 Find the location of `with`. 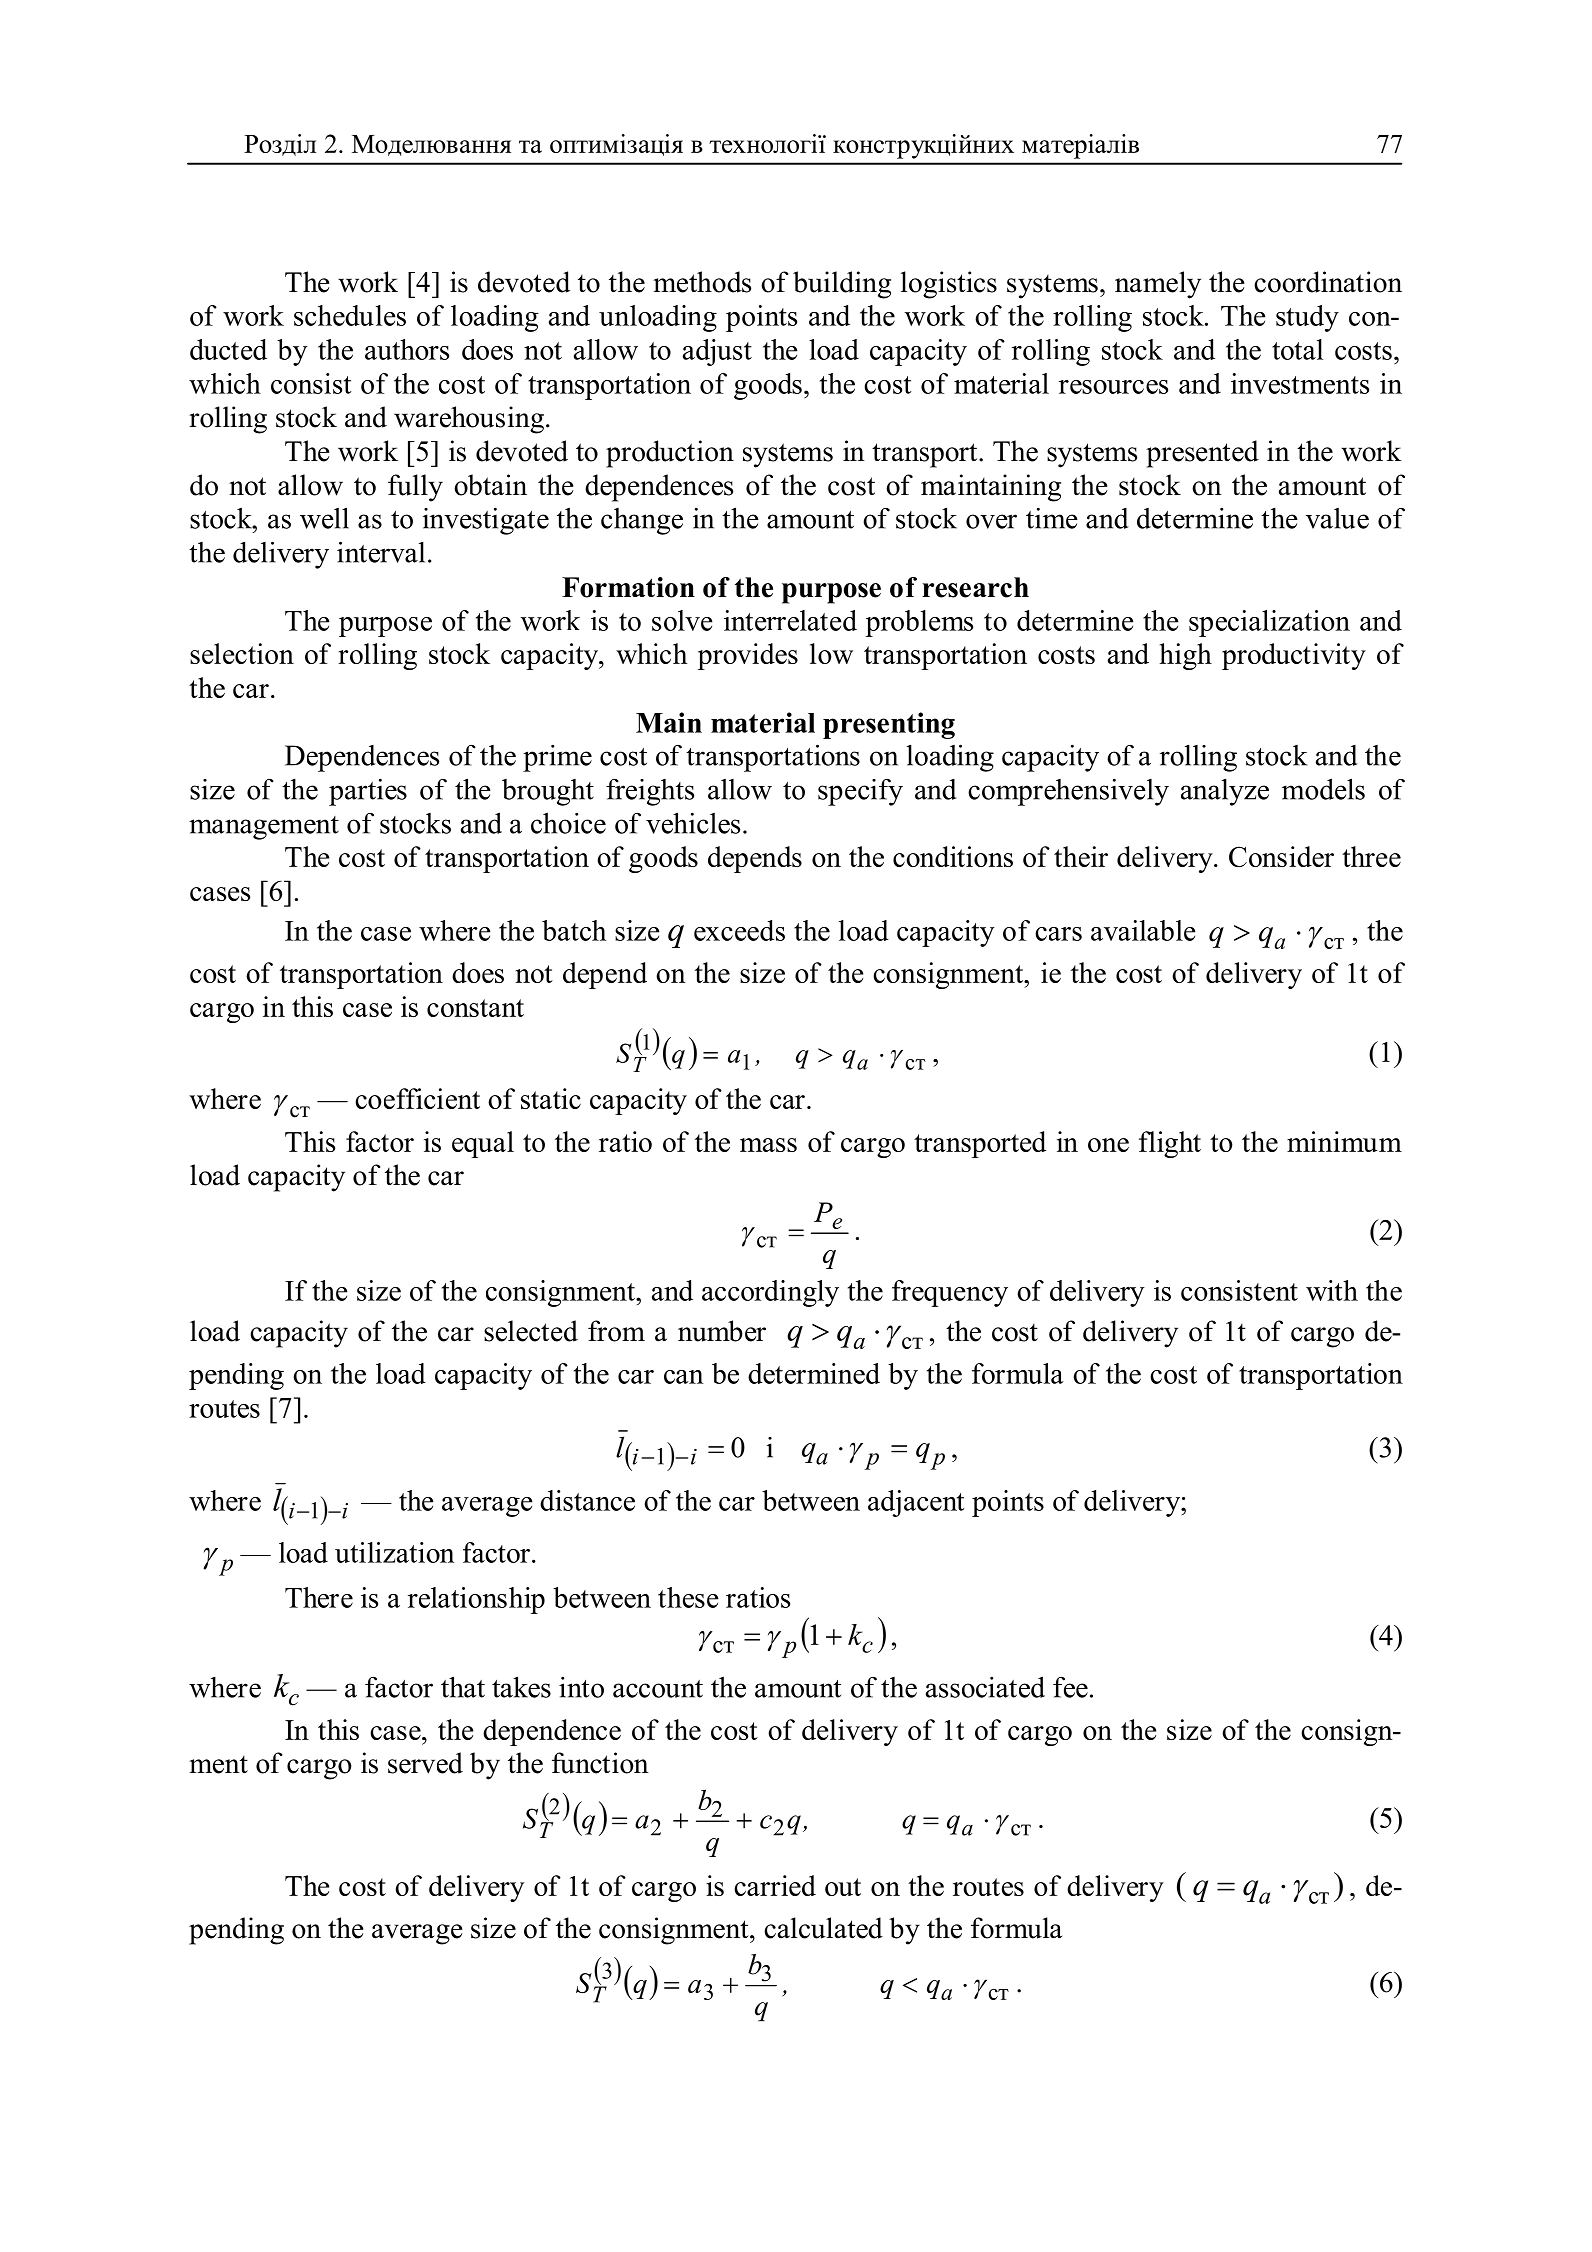

with is located at coordinates (1332, 1290).
